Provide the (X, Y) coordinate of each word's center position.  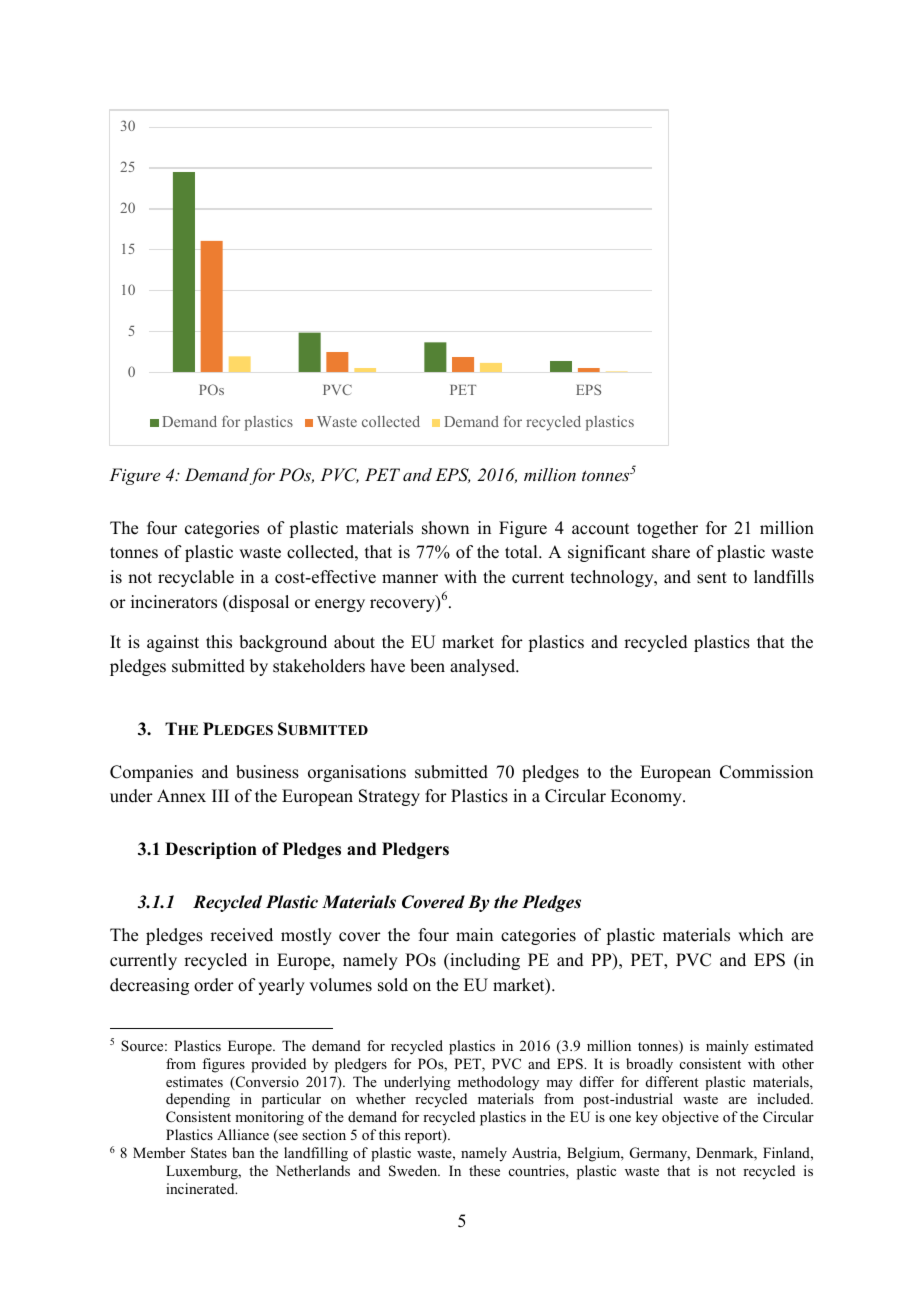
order (214, 985)
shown (445, 528)
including (484, 961)
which (760, 935)
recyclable (196, 578)
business (267, 772)
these (484, 1170)
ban (243, 1152)
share (671, 552)
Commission (766, 772)
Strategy (389, 797)
